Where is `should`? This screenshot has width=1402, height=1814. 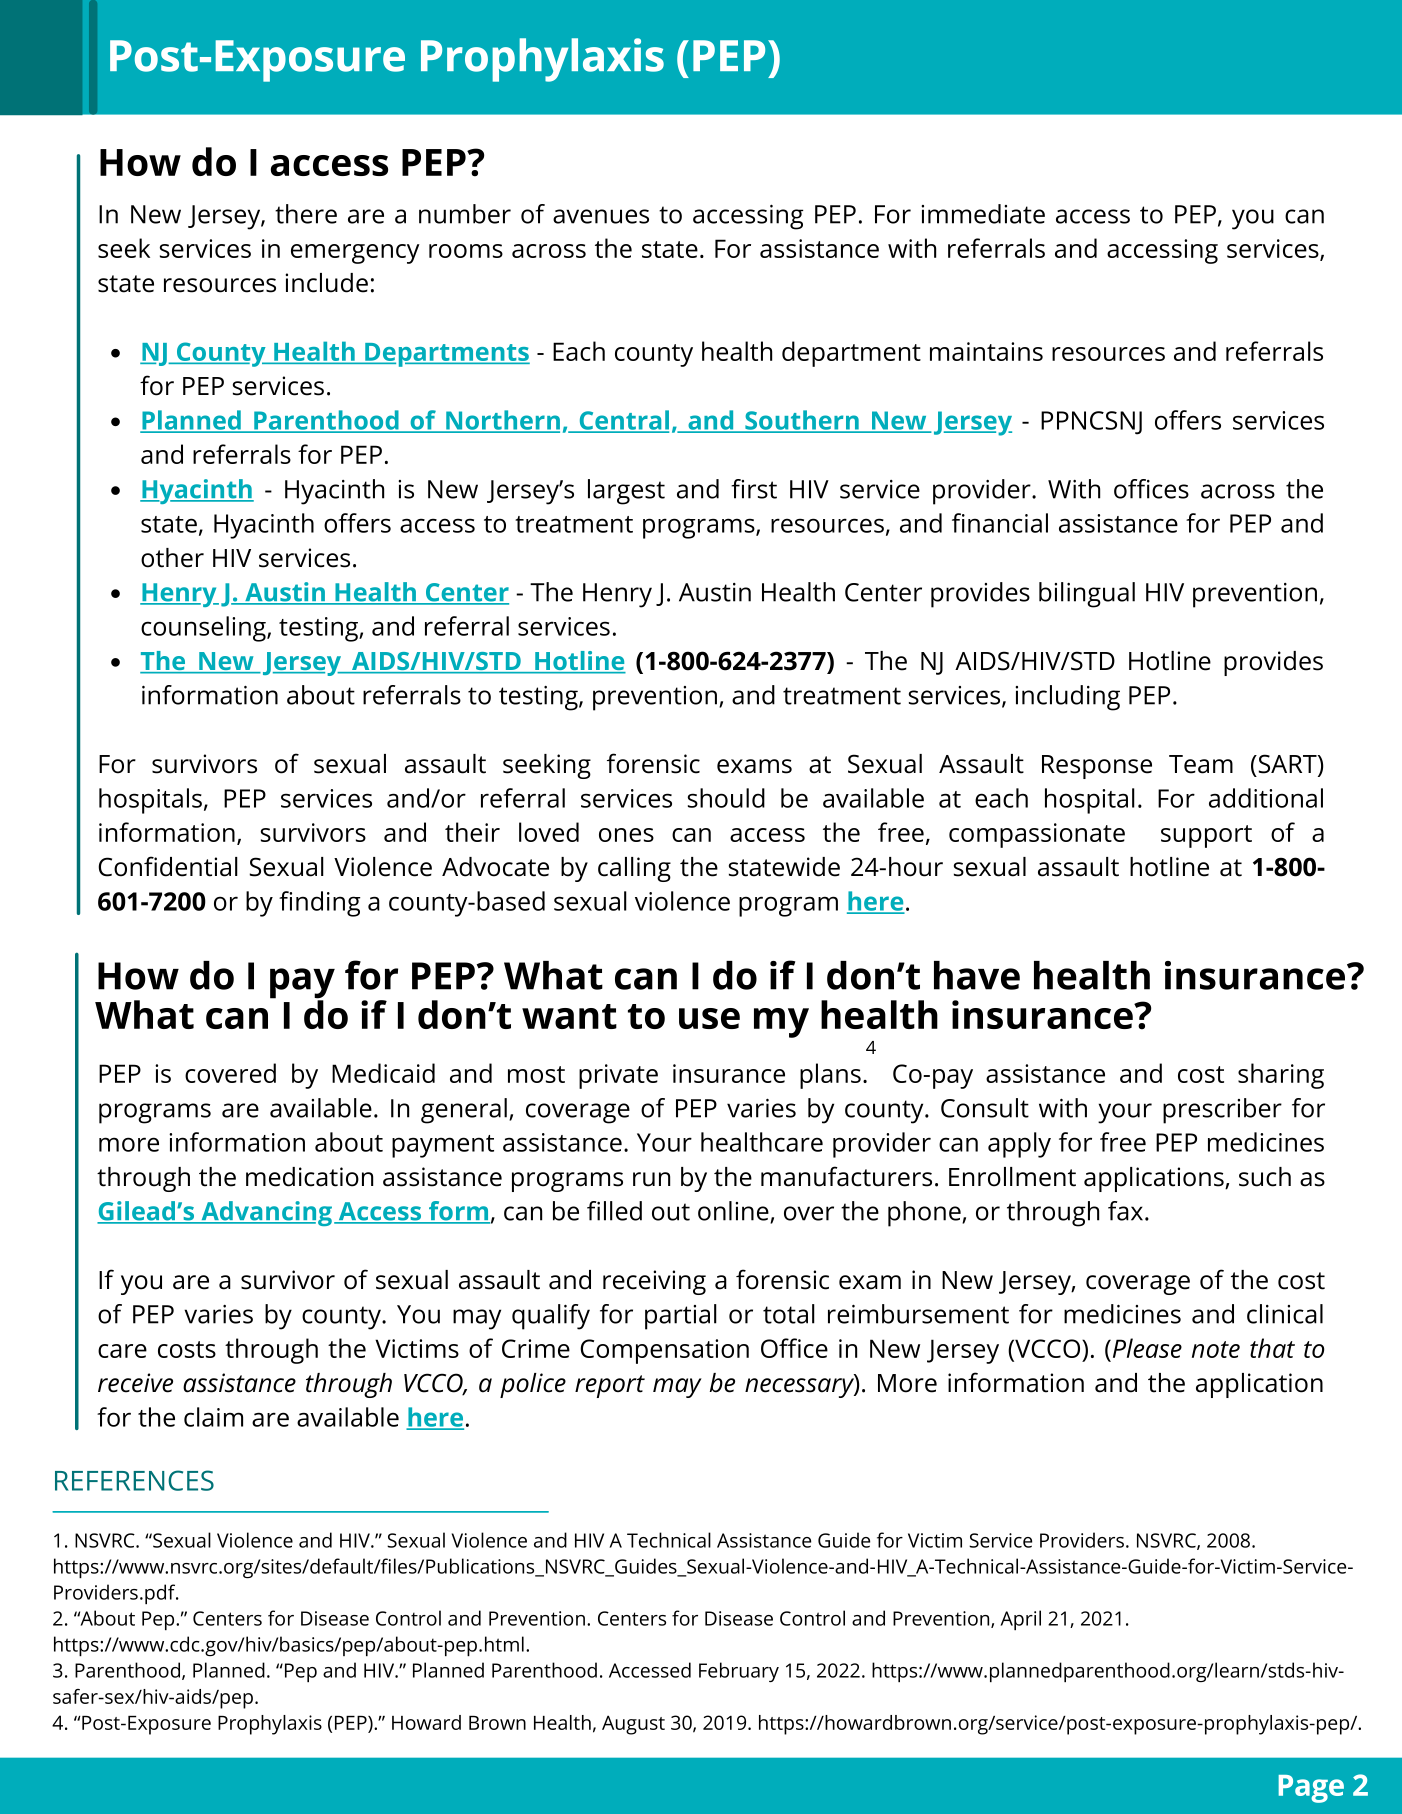
should is located at coordinates (726, 798).
